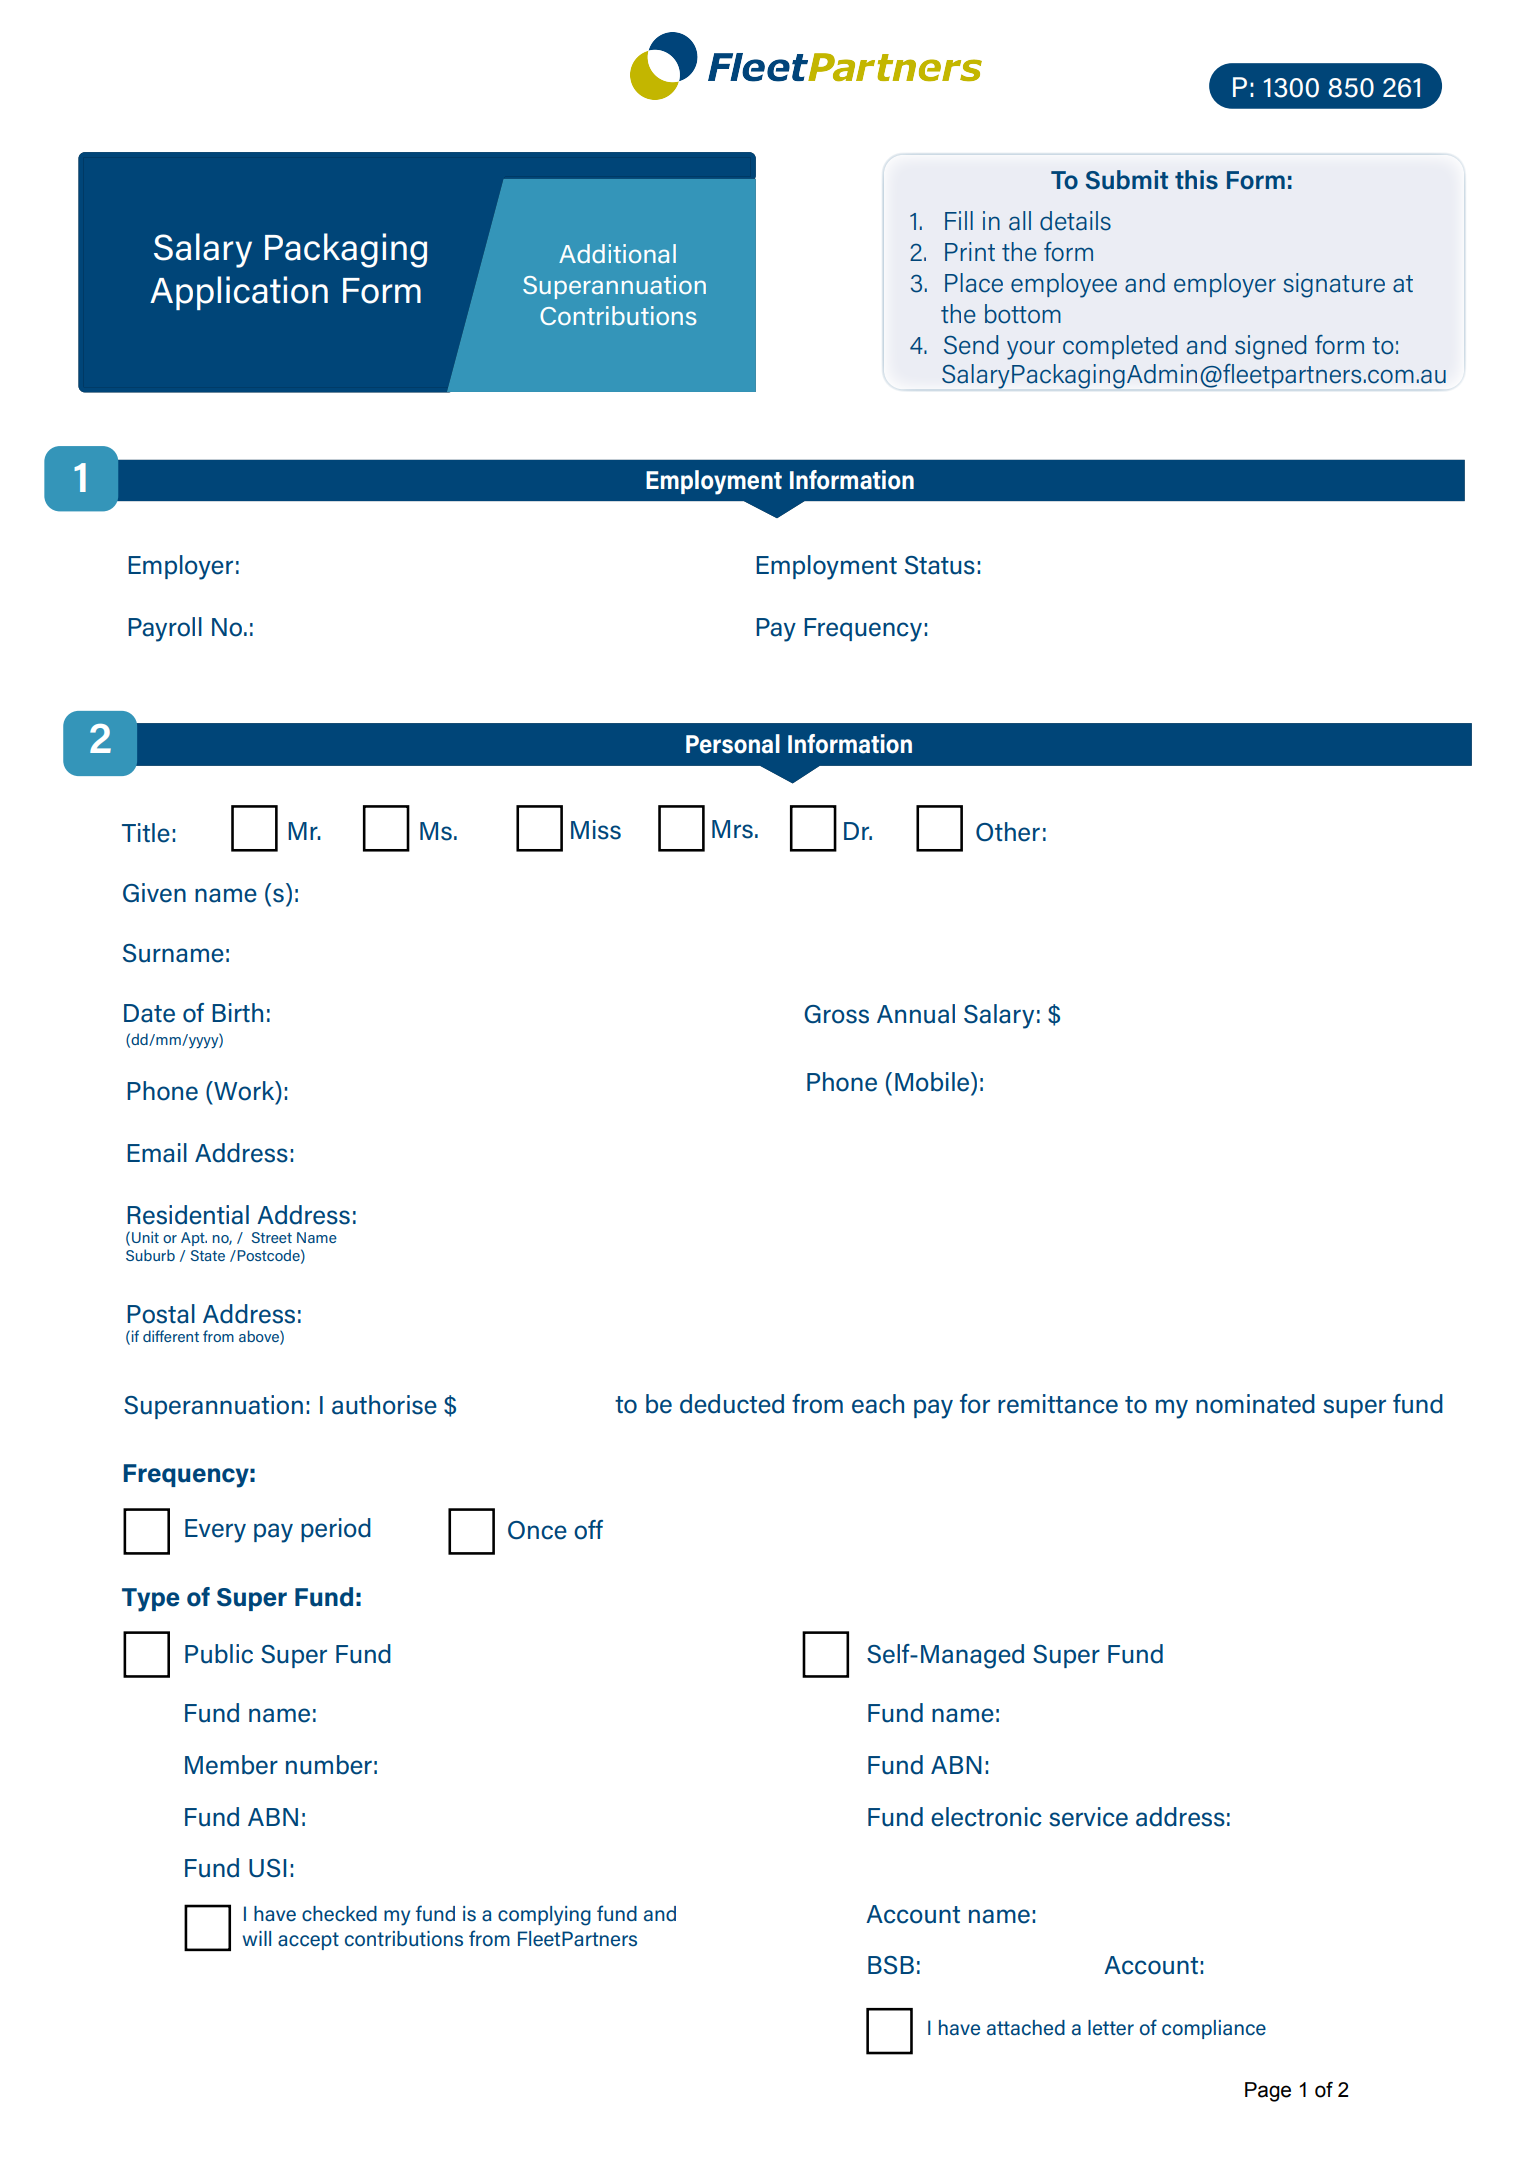 The height and width of the page is (2171, 1535). What do you see at coordinates (1214, 2029) in the page?
I see `compliance` at bounding box center [1214, 2029].
